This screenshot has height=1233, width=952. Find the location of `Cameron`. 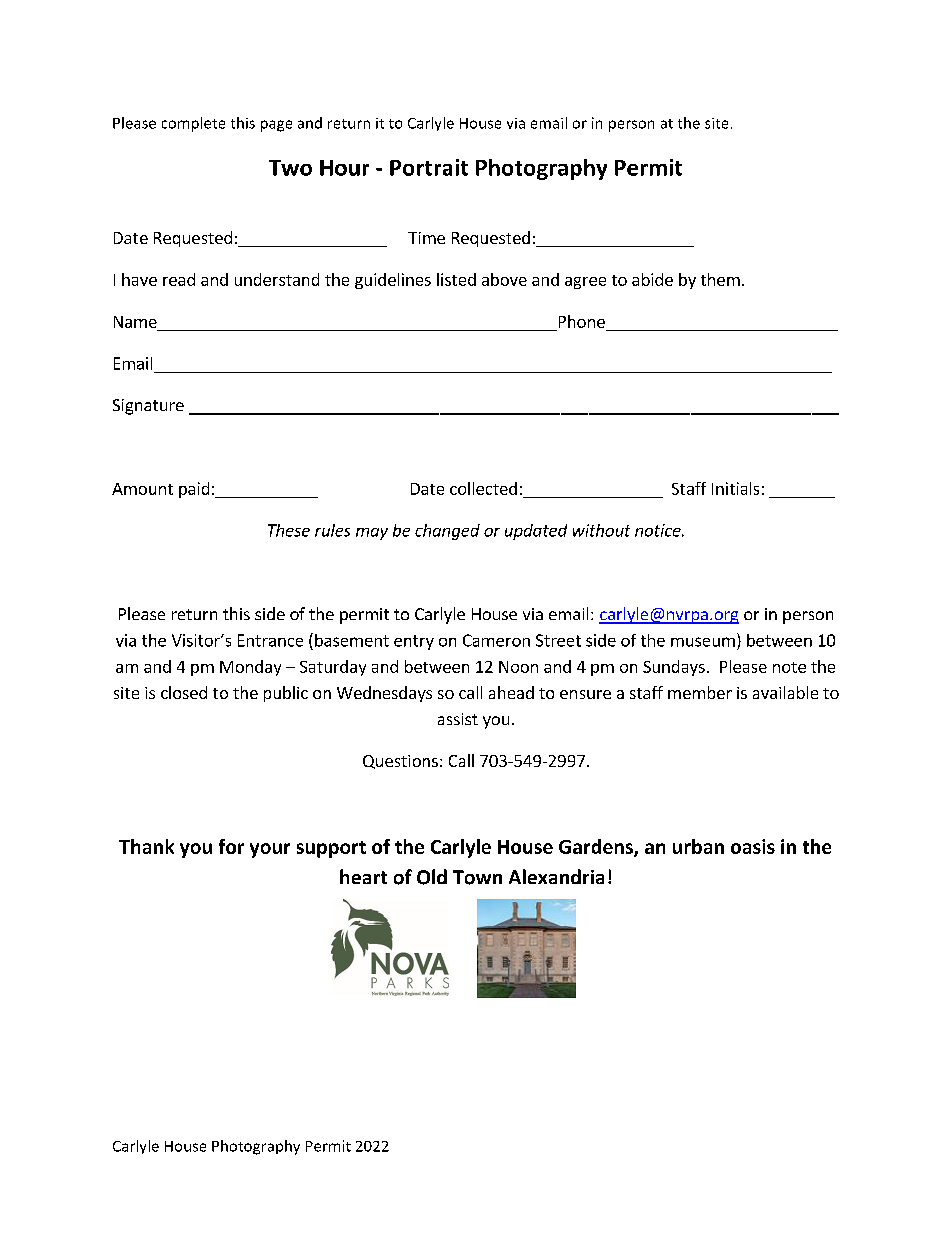

Cameron is located at coordinates (496, 640).
